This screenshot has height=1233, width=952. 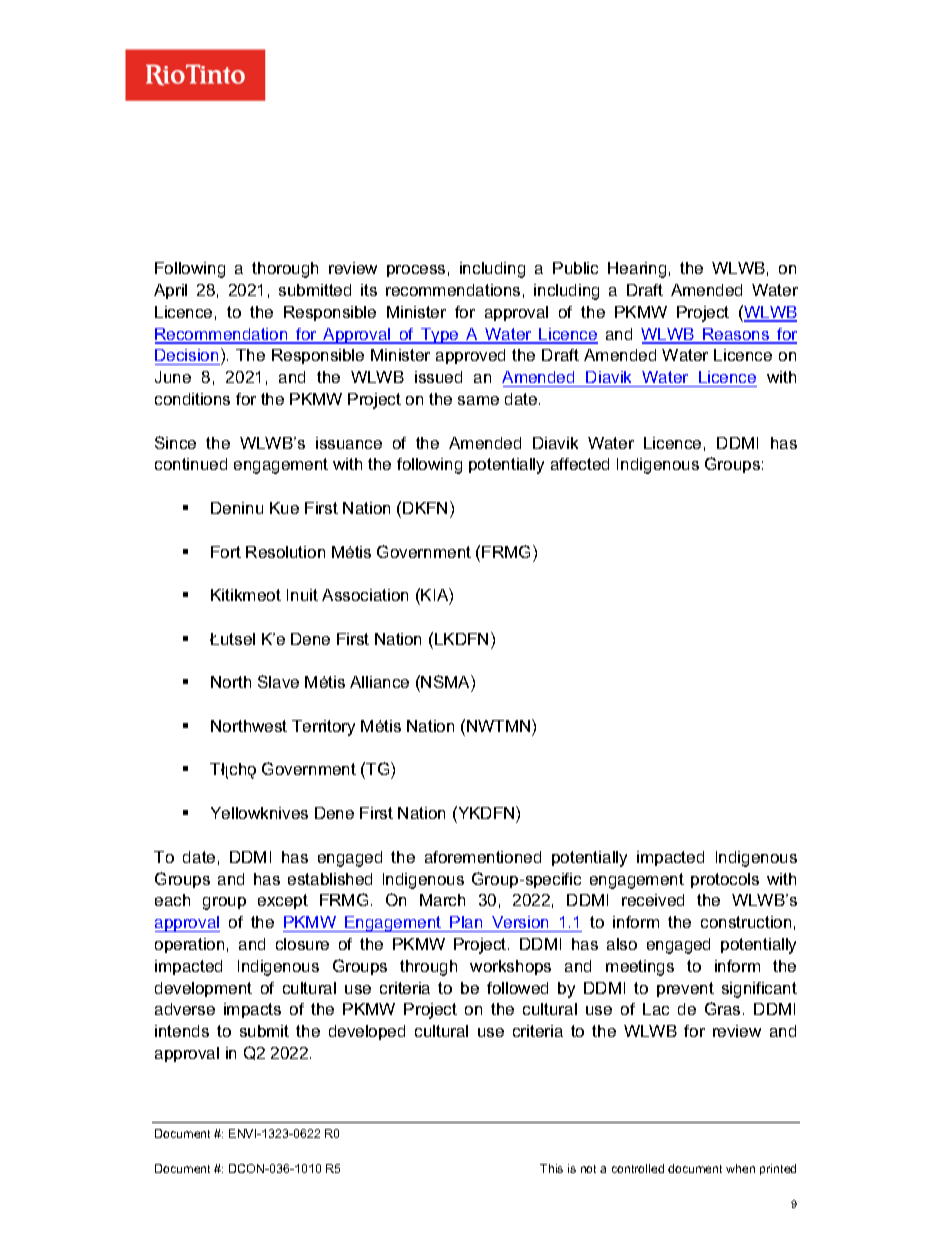 I want to click on same, so click(x=478, y=400).
